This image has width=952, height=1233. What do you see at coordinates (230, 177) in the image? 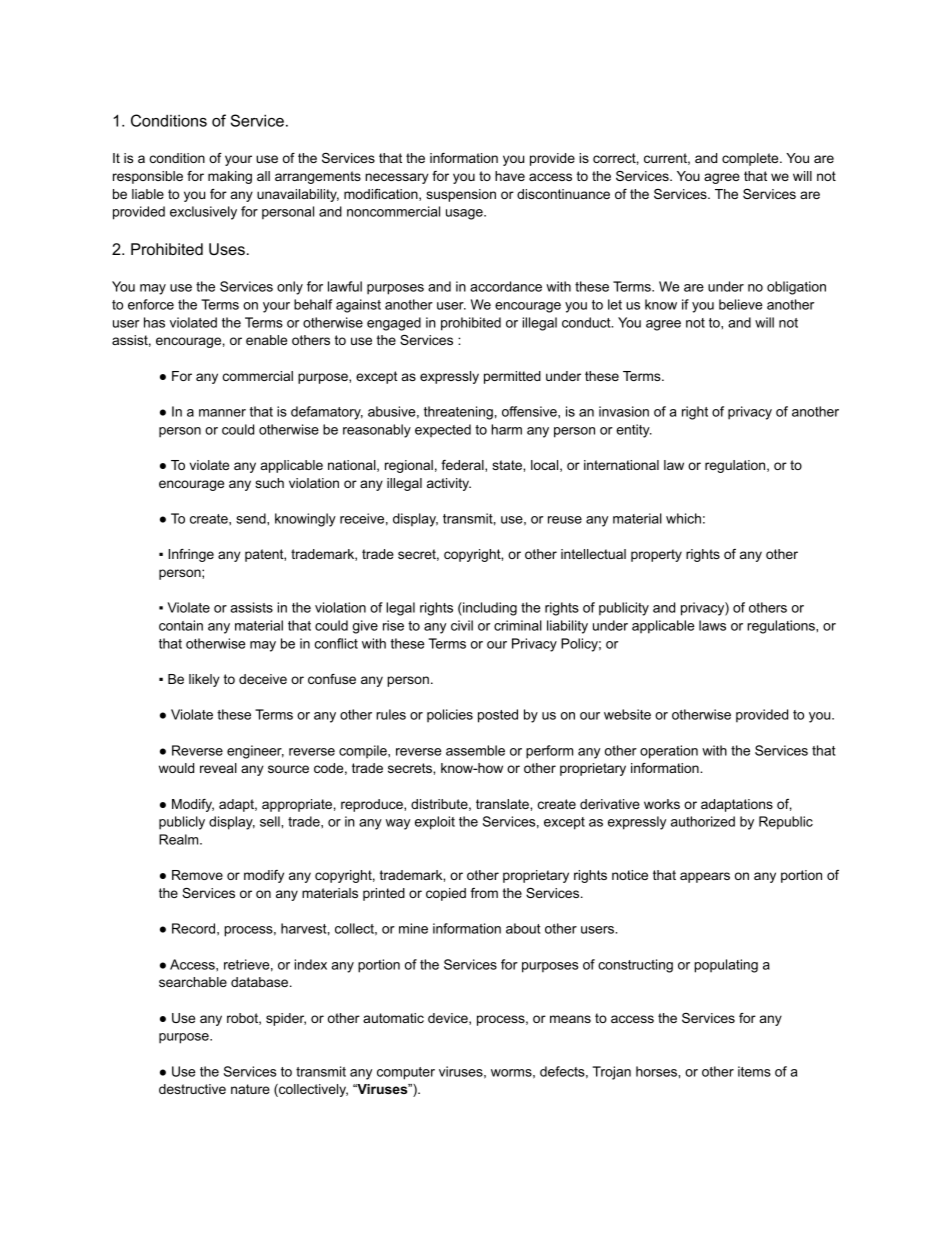
I see `making` at bounding box center [230, 177].
